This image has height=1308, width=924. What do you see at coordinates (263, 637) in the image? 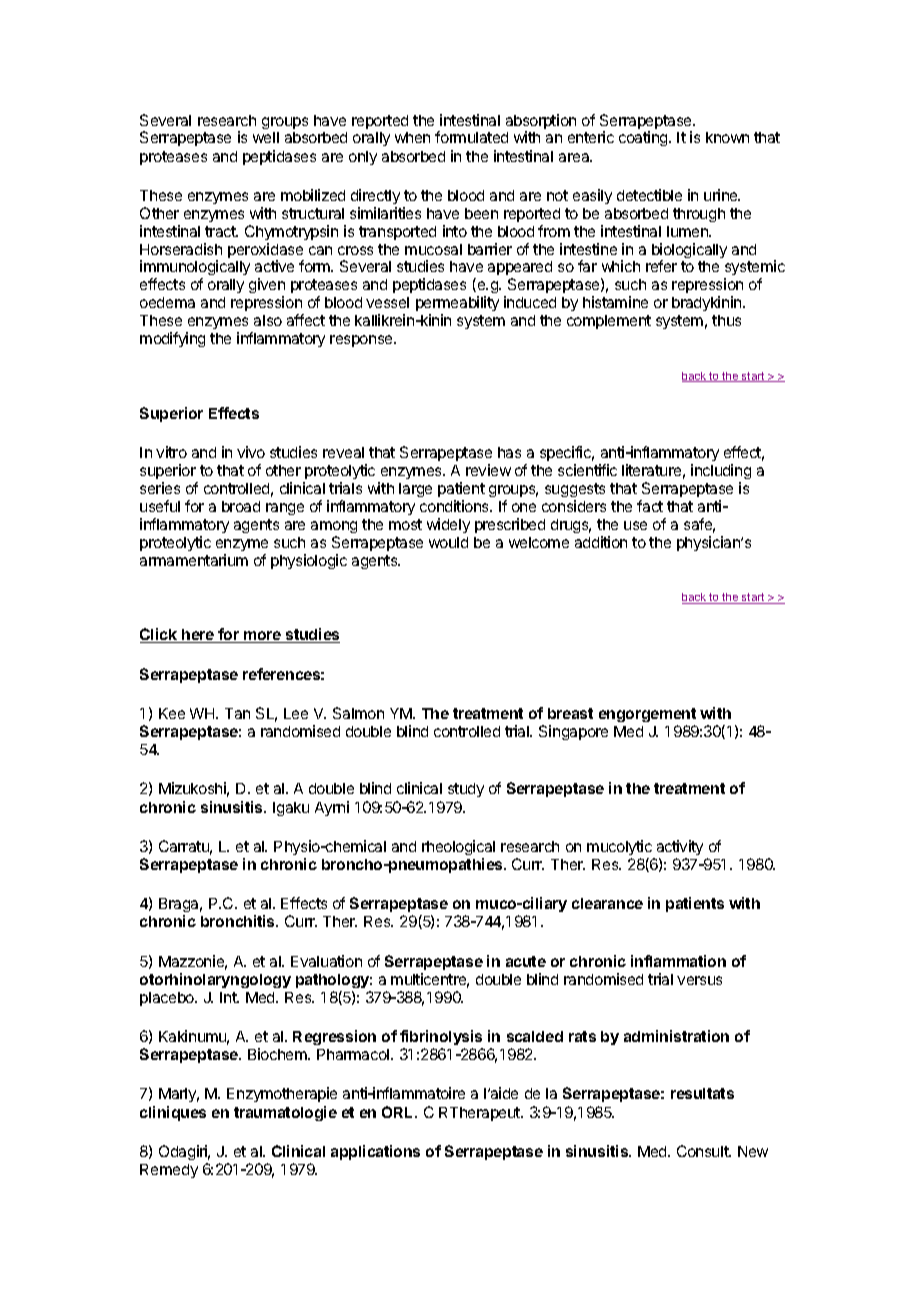
I see `more` at bounding box center [263, 637].
